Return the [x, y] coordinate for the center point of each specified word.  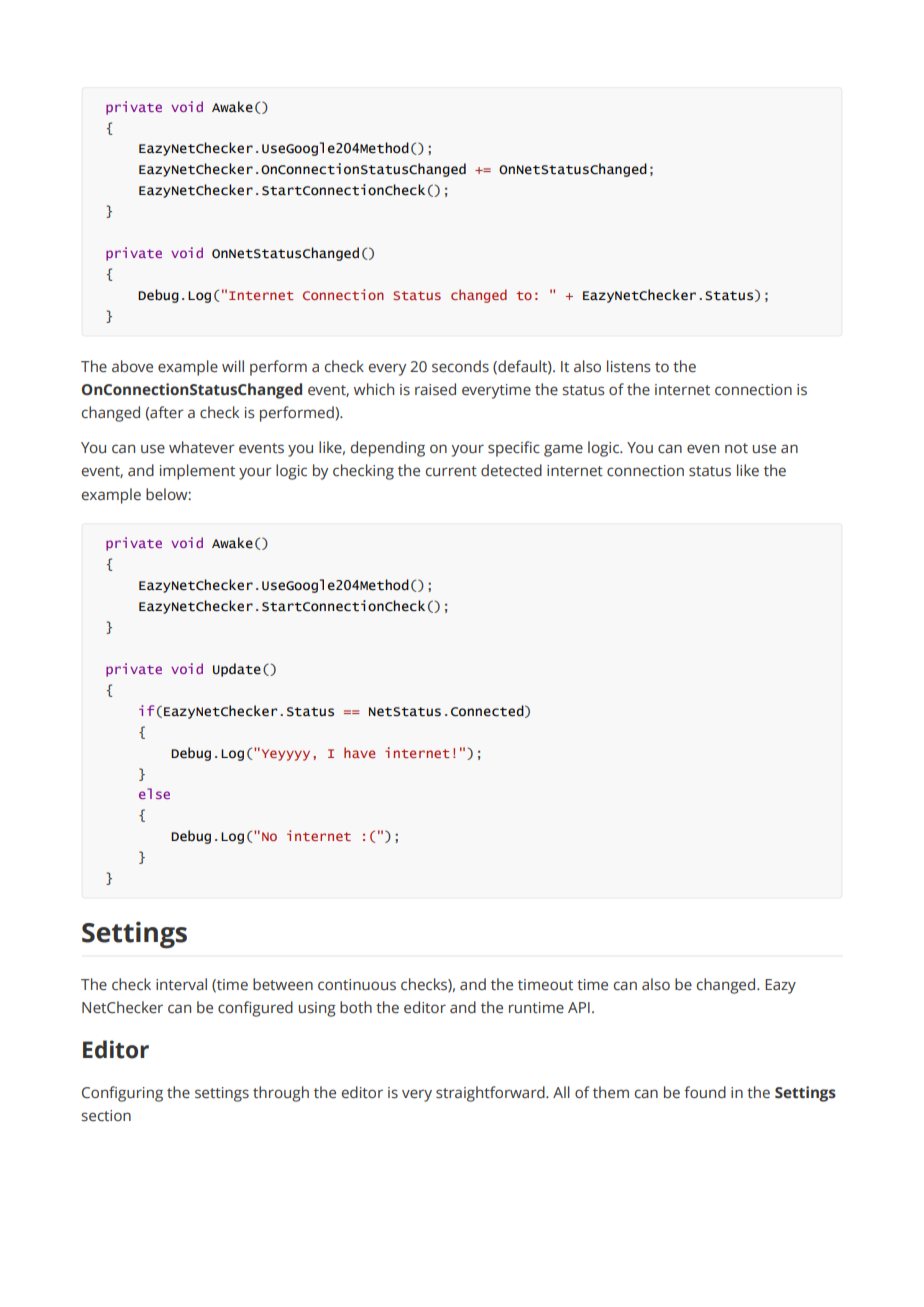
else [154, 793]
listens [629, 366]
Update [237, 670]
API [579, 1007]
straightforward [491, 1094]
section [106, 1116]
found [705, 1092]
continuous [357, 985]
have [359, 752]
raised [435, 389]
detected [511, 470]
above [132, 366]
